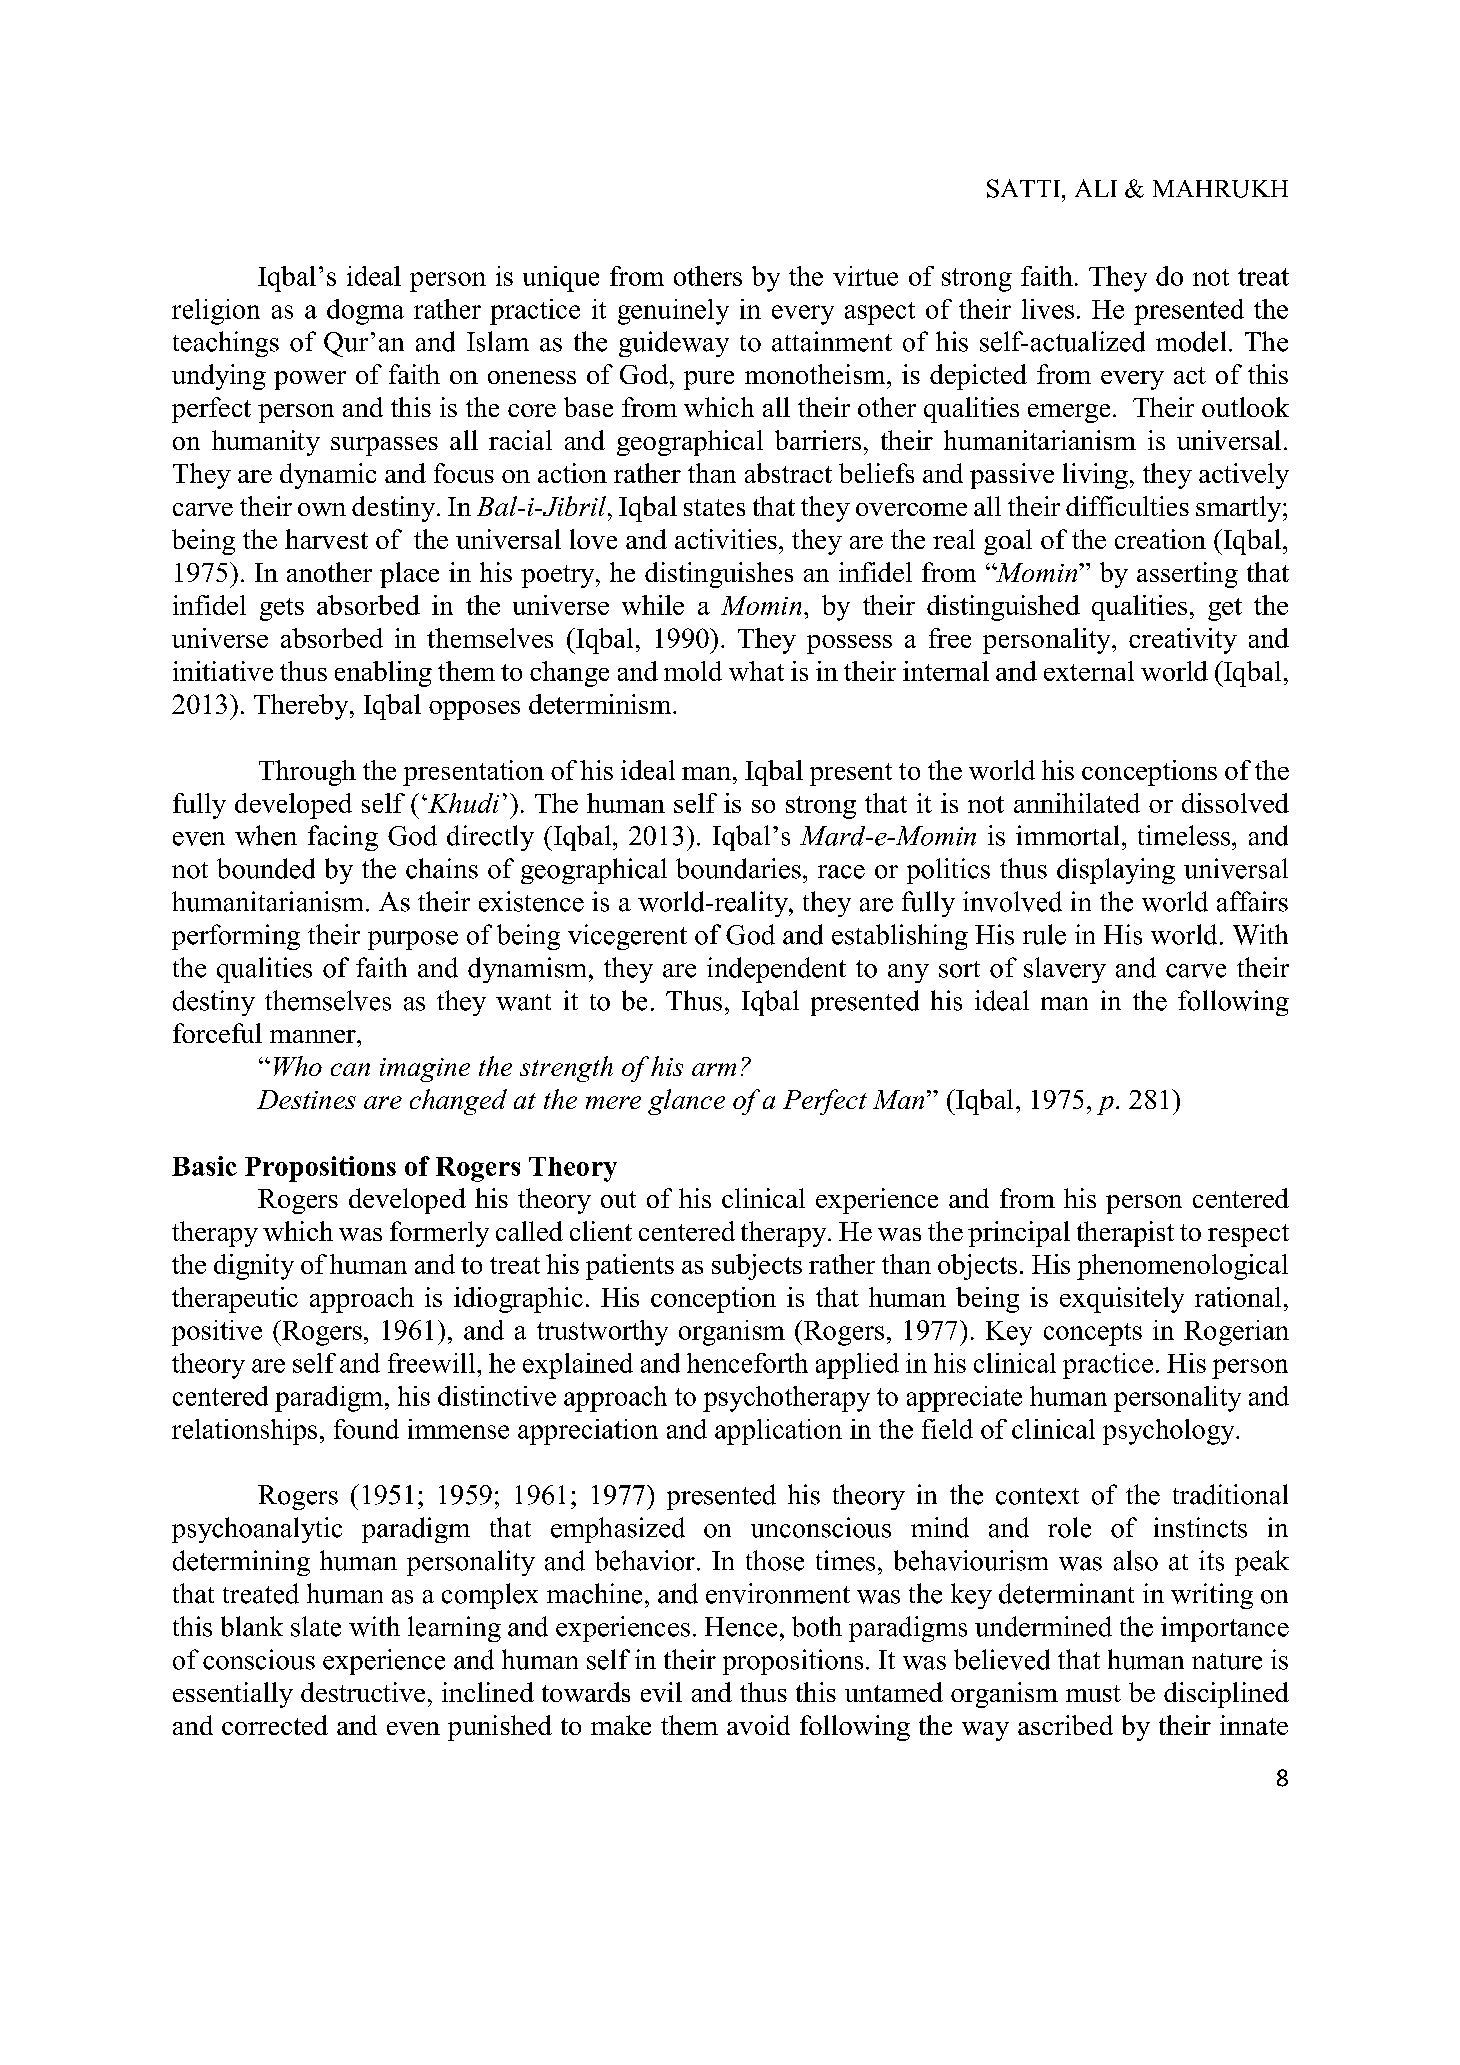 The width and height of the screenshot is (1460, 2065). I want to click on glance, so click(686, 1102).
